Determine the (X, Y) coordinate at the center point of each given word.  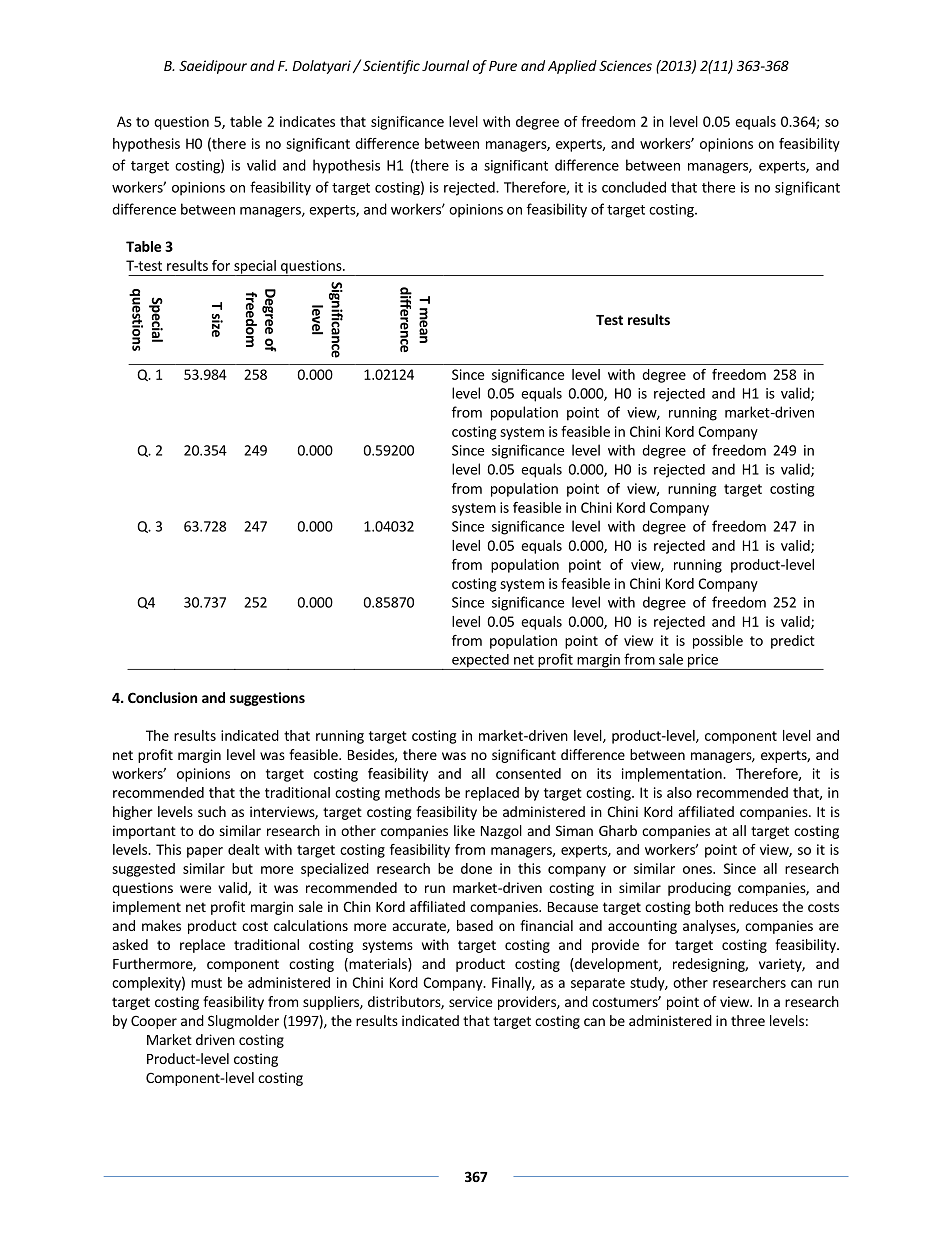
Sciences (625, 65)
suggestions (267, 699)
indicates (307, 121)
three (748, 1020)
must (206, 983)
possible (718, 642)
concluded (634, 187)
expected (480, 662)
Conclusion (162, 697)
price (702, 662)
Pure (503, 66)
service (470, 1001)
